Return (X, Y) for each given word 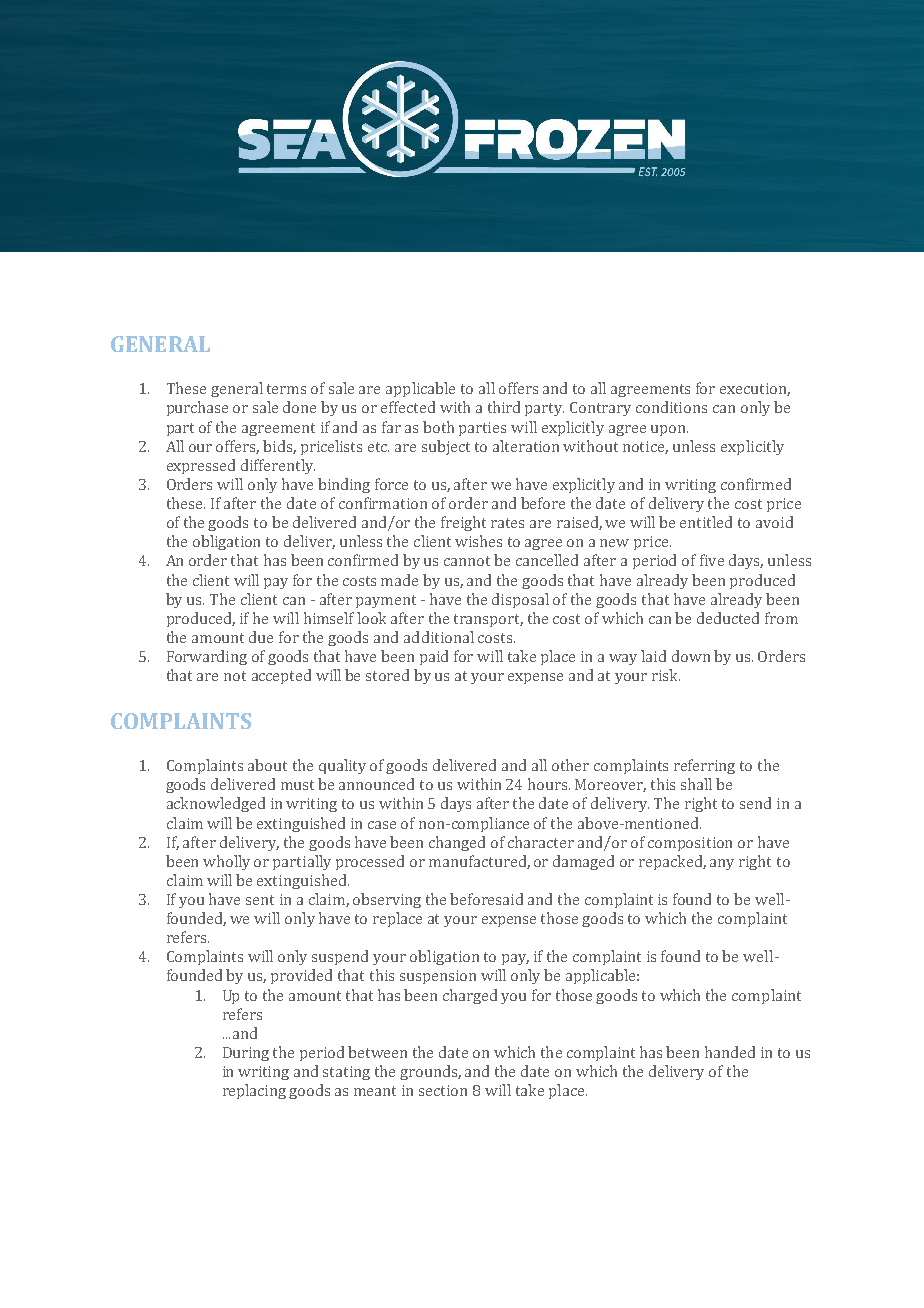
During (246, 1054)
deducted (728, 618)
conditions (671, 407)
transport (488, 620)
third (504, 407)
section (443, 1090)
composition (690, 844)
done (299, 407)
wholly (226, 862)
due (261, 637)
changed (457, 843)
